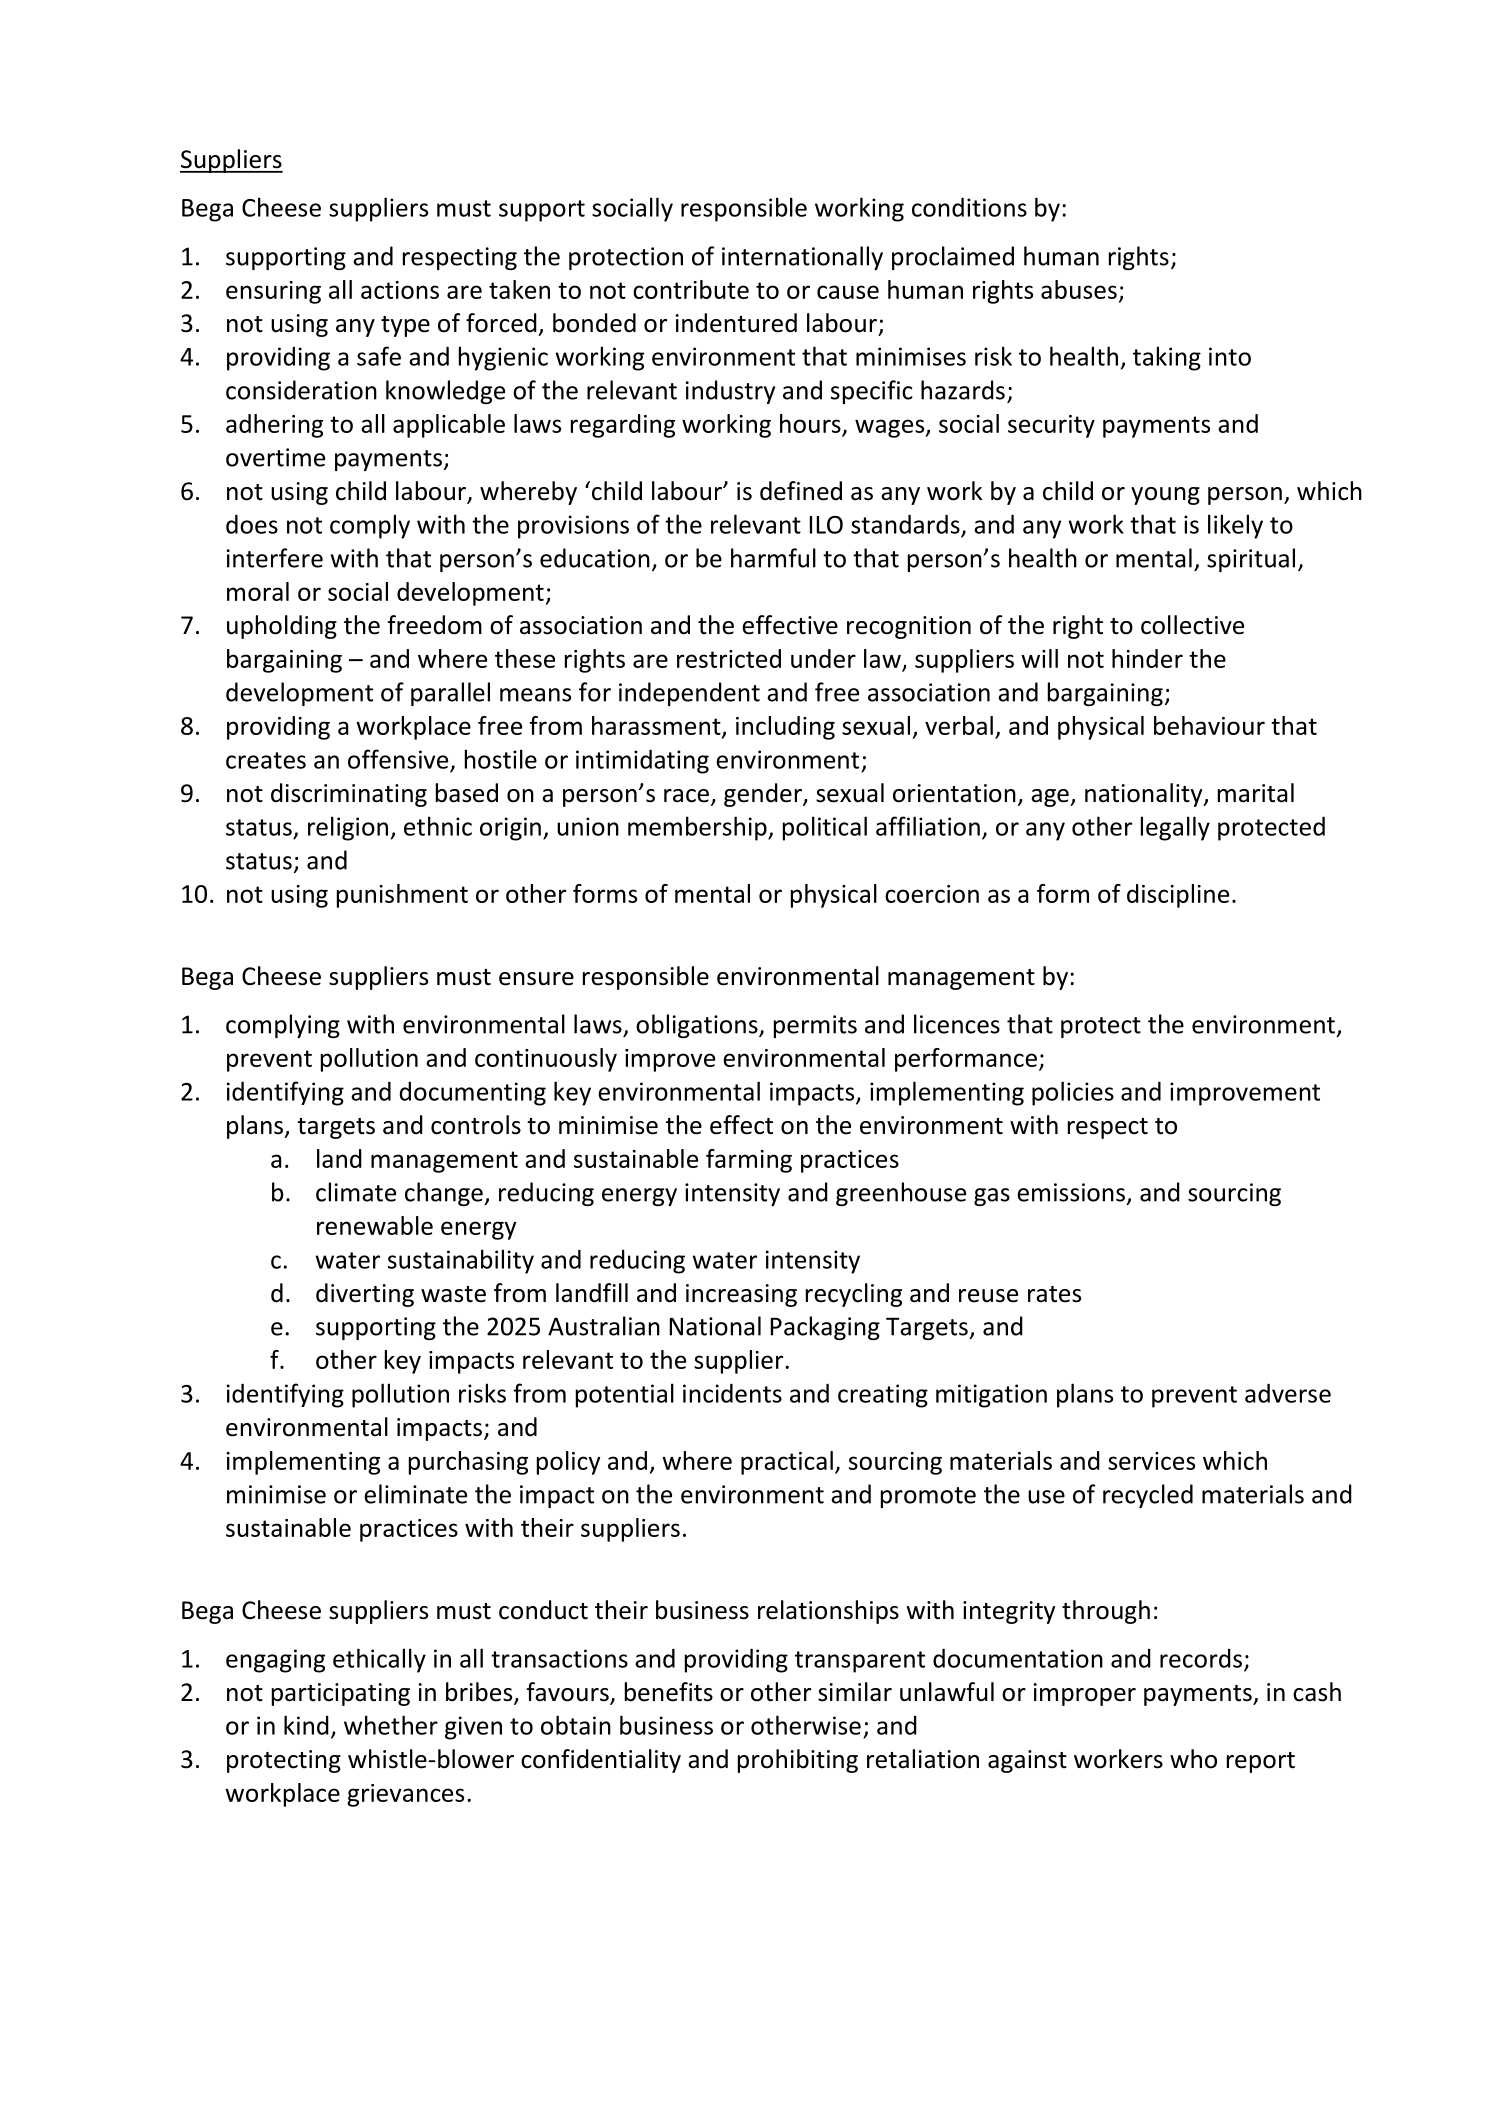  I want to click on whether, so click(391, 1725).
